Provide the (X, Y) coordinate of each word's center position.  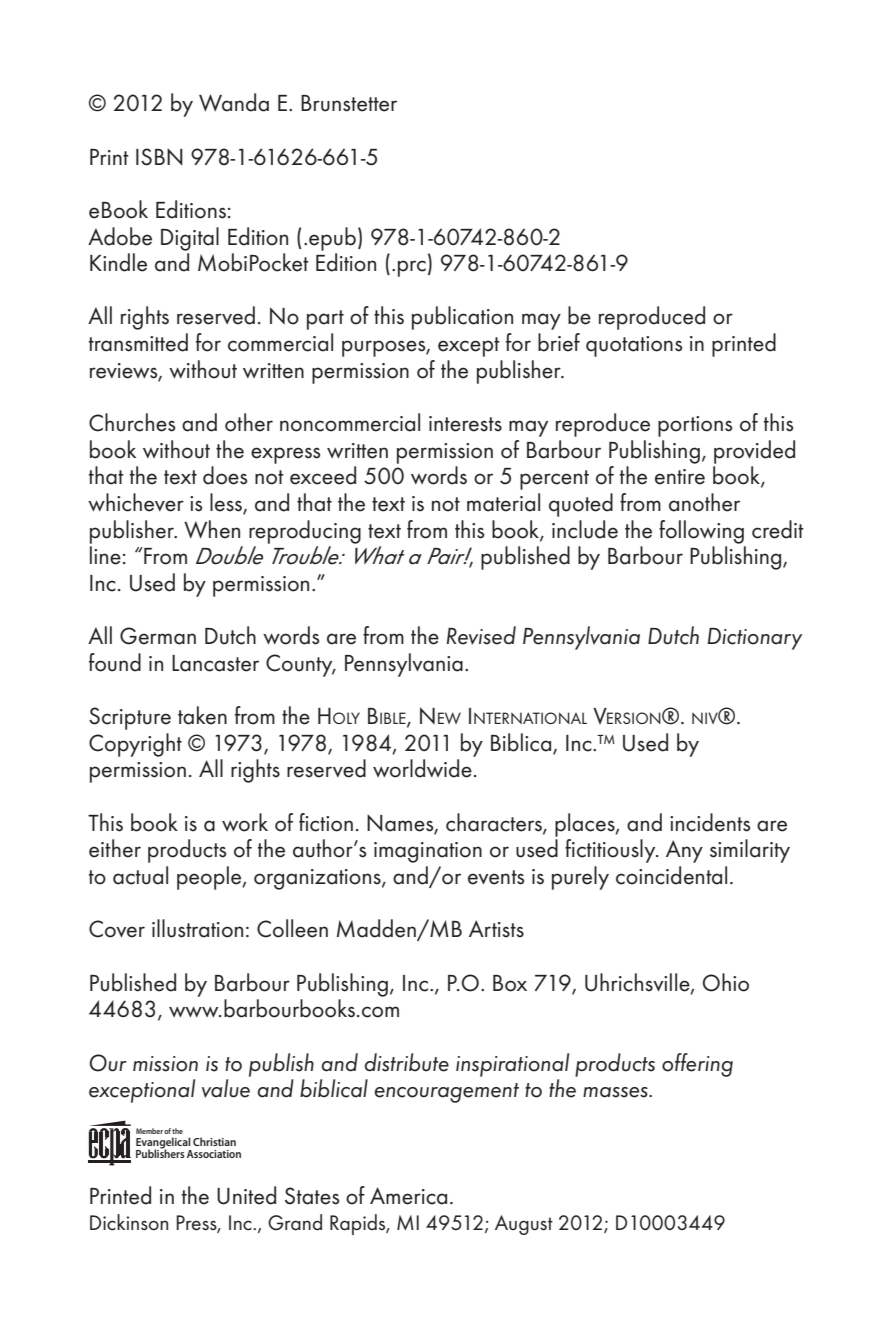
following (701, 532)
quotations (634, 346)
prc (412, 268)
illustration (197, 928)
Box (510, 983)
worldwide (422, 768)
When (212, 529)
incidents (710, 822)
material (503, 502)
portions (695, 426)
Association (214, 1154)
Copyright (135, 745)
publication (462, 318)
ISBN (159, 157)
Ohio (726, 982)
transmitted (138, 342)
